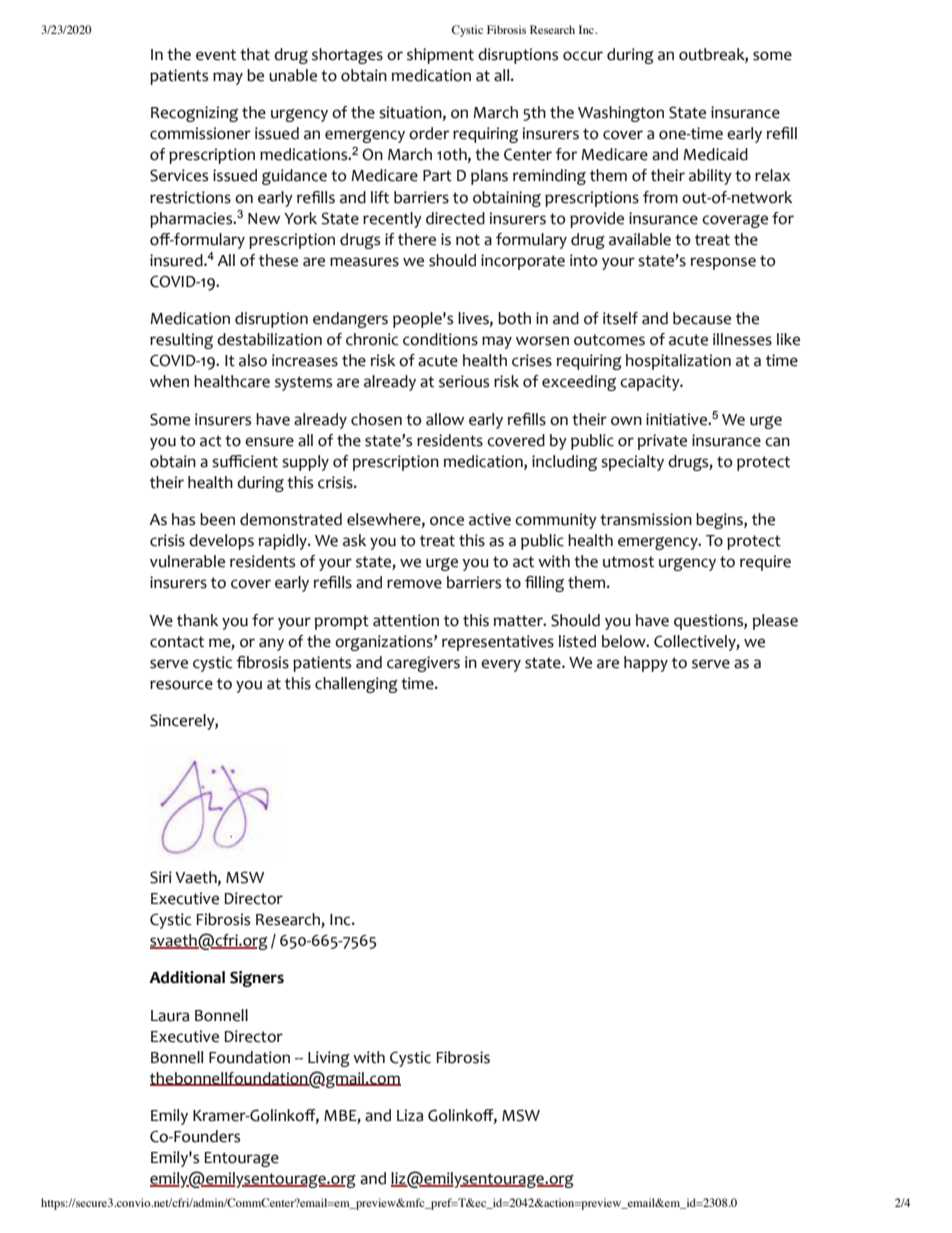  Describe the element at coordinates (181, 685) in the screenshot. I see `resource` at that location.
